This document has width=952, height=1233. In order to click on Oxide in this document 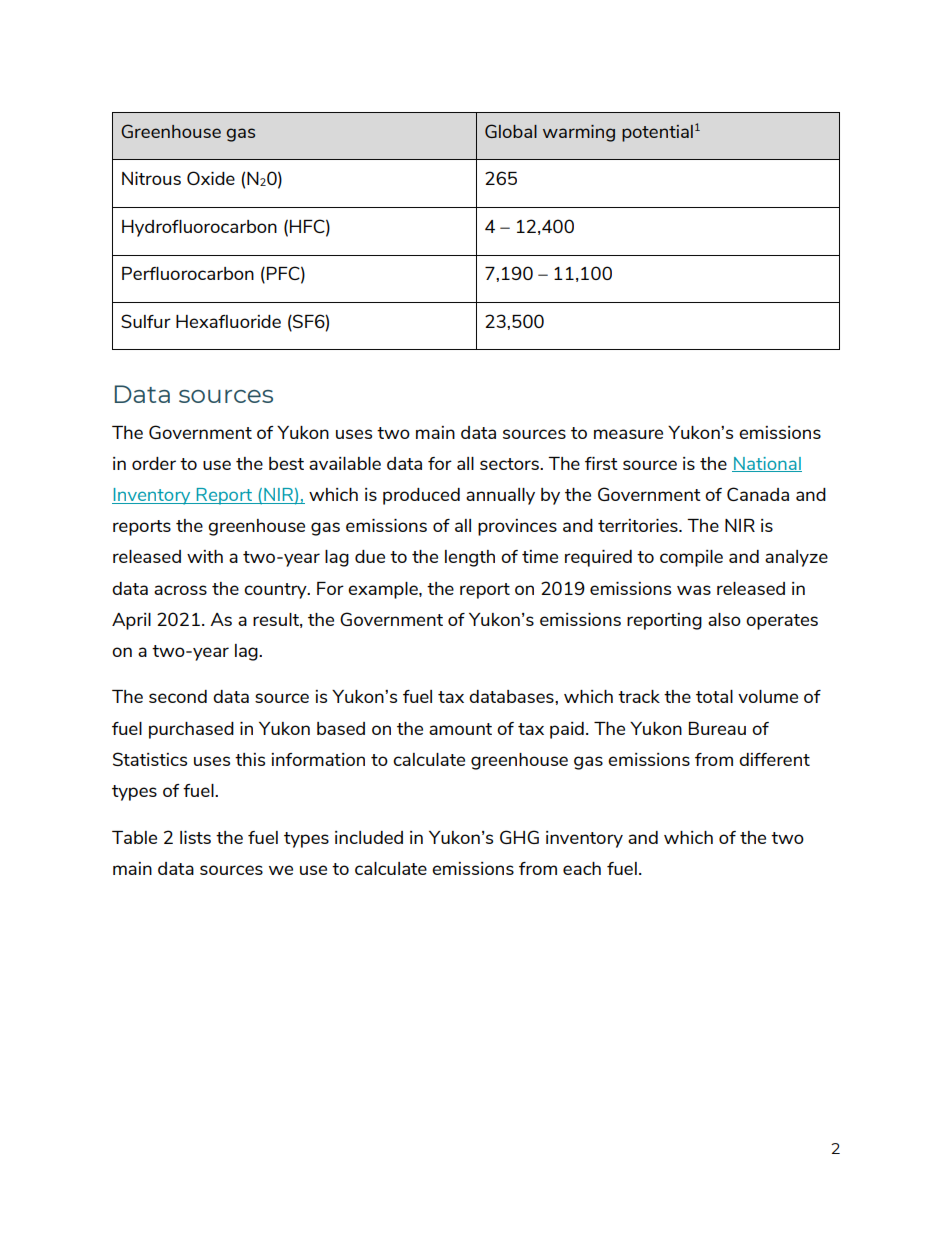, I will do `click(211, 178)`.
